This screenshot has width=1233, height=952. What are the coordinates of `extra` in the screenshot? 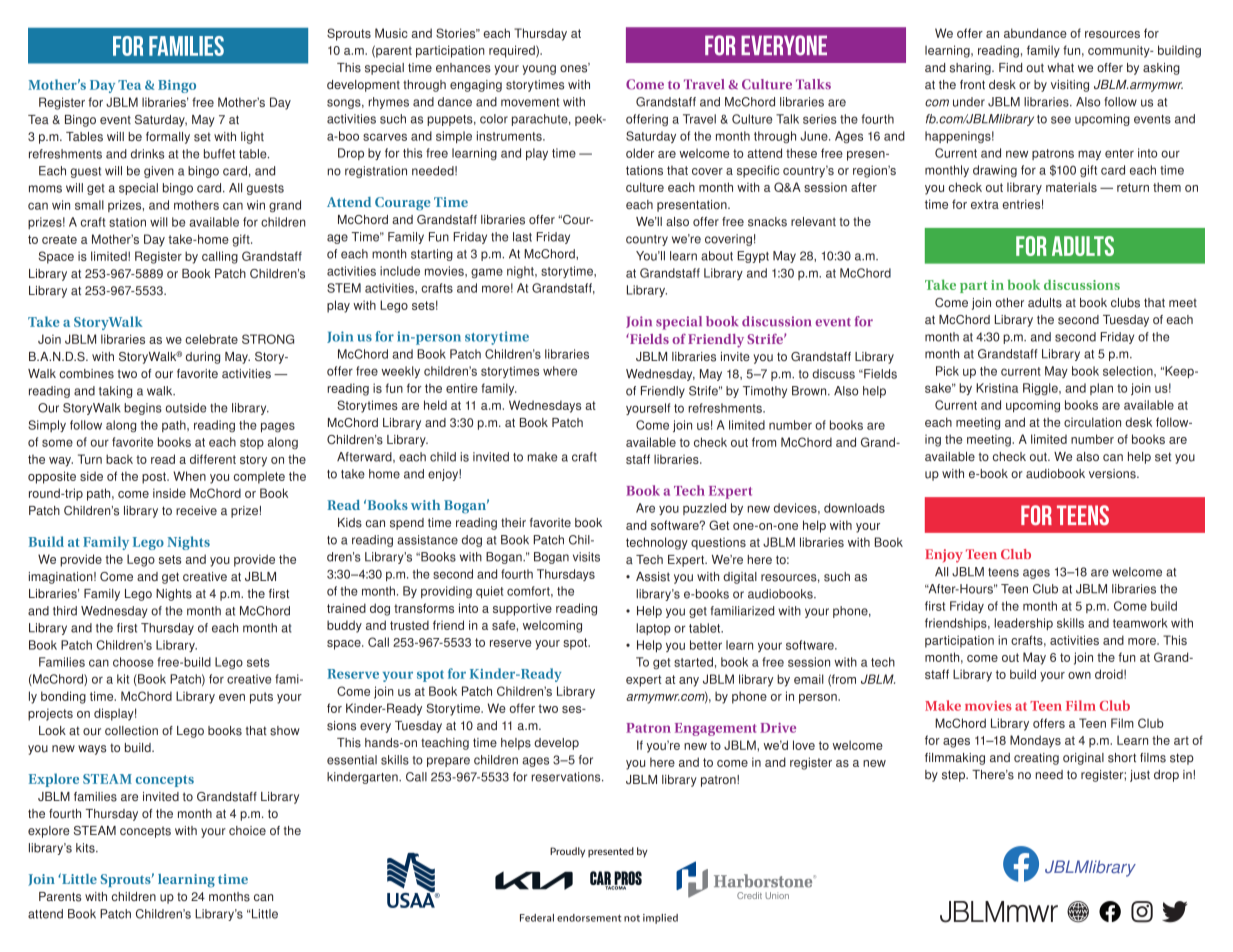 It's located at (985, 204).
